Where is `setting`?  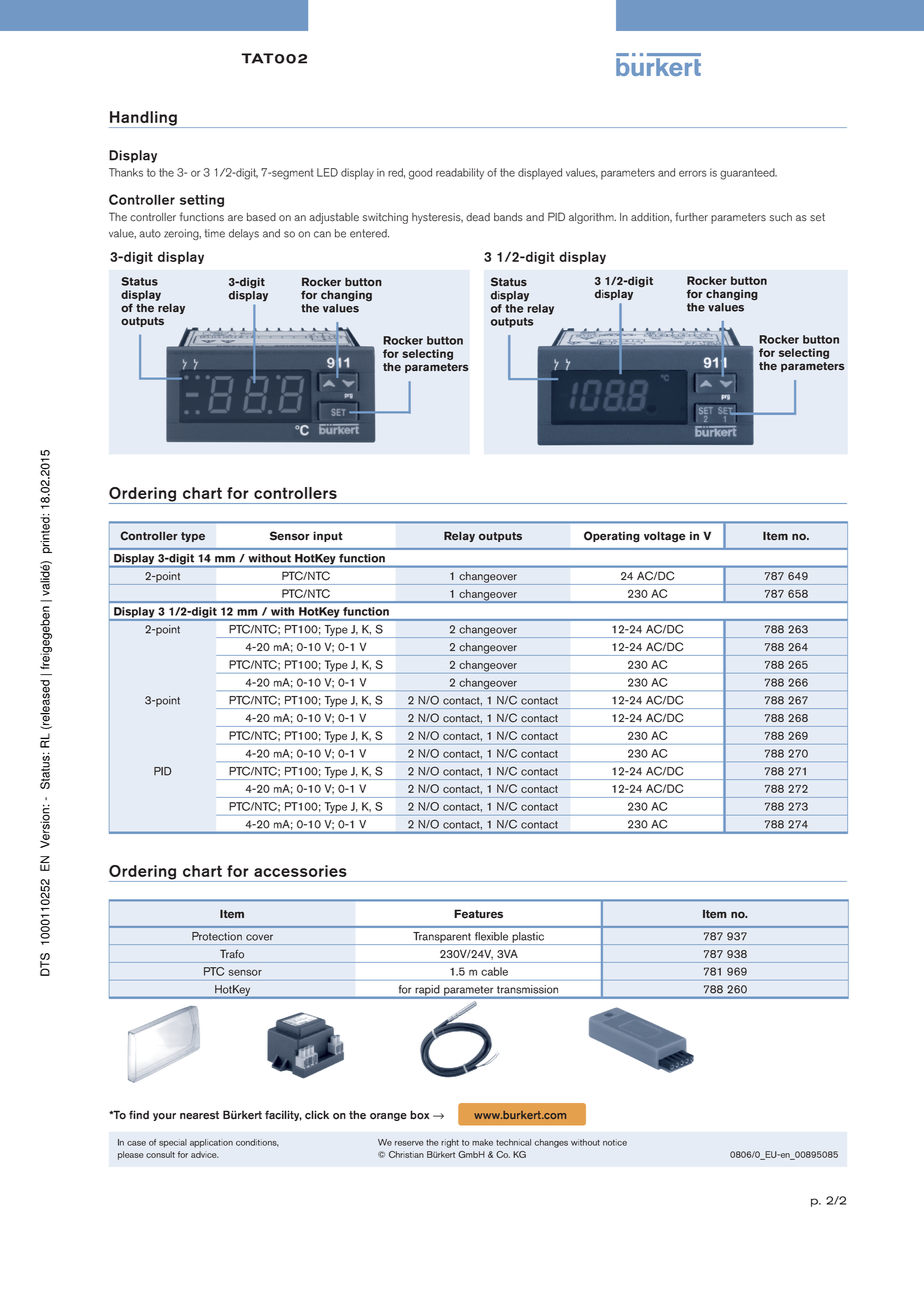
setting is located at coordinates (202, 200).
